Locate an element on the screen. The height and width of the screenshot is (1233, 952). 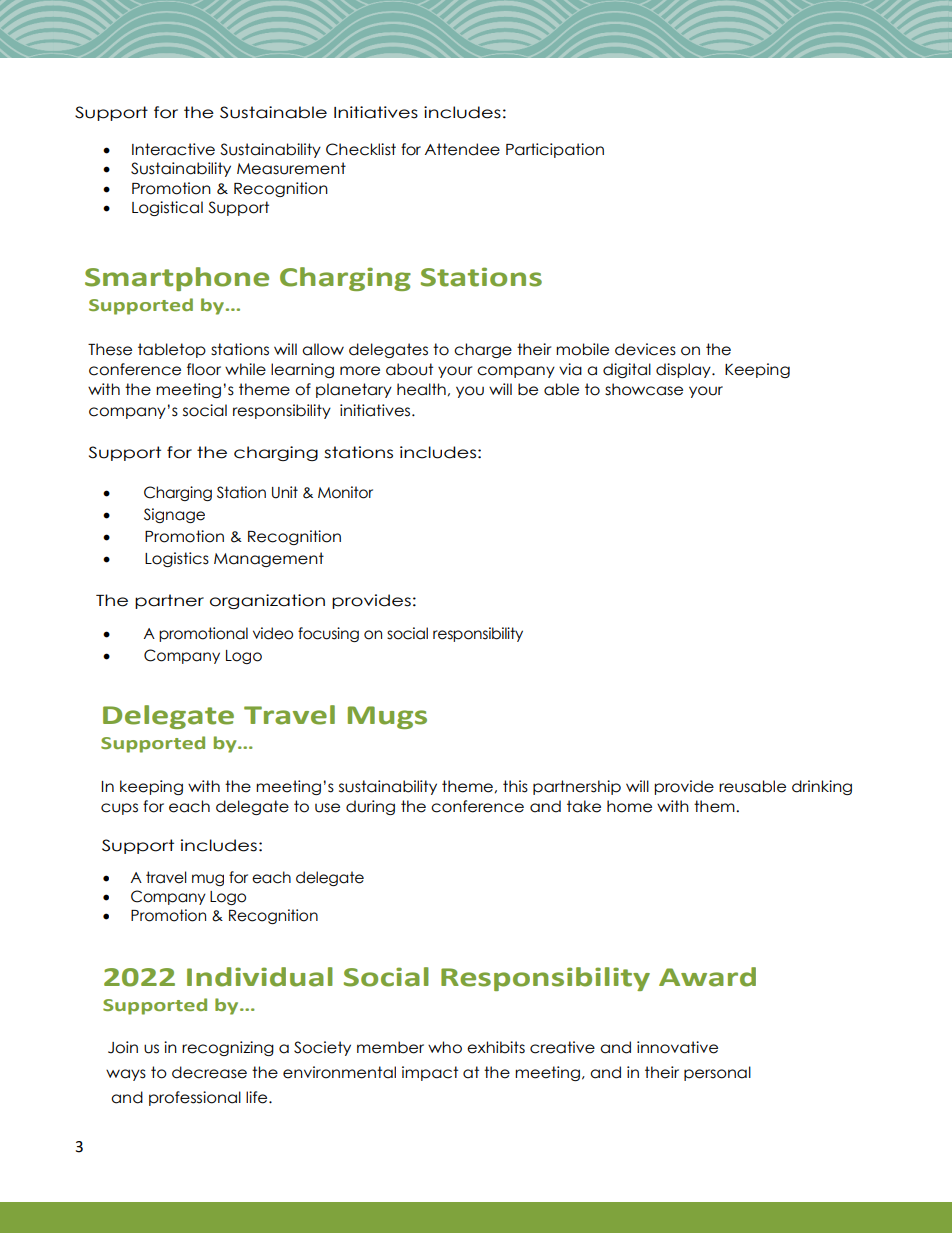
personal is located at coordinates (717, 1073).
